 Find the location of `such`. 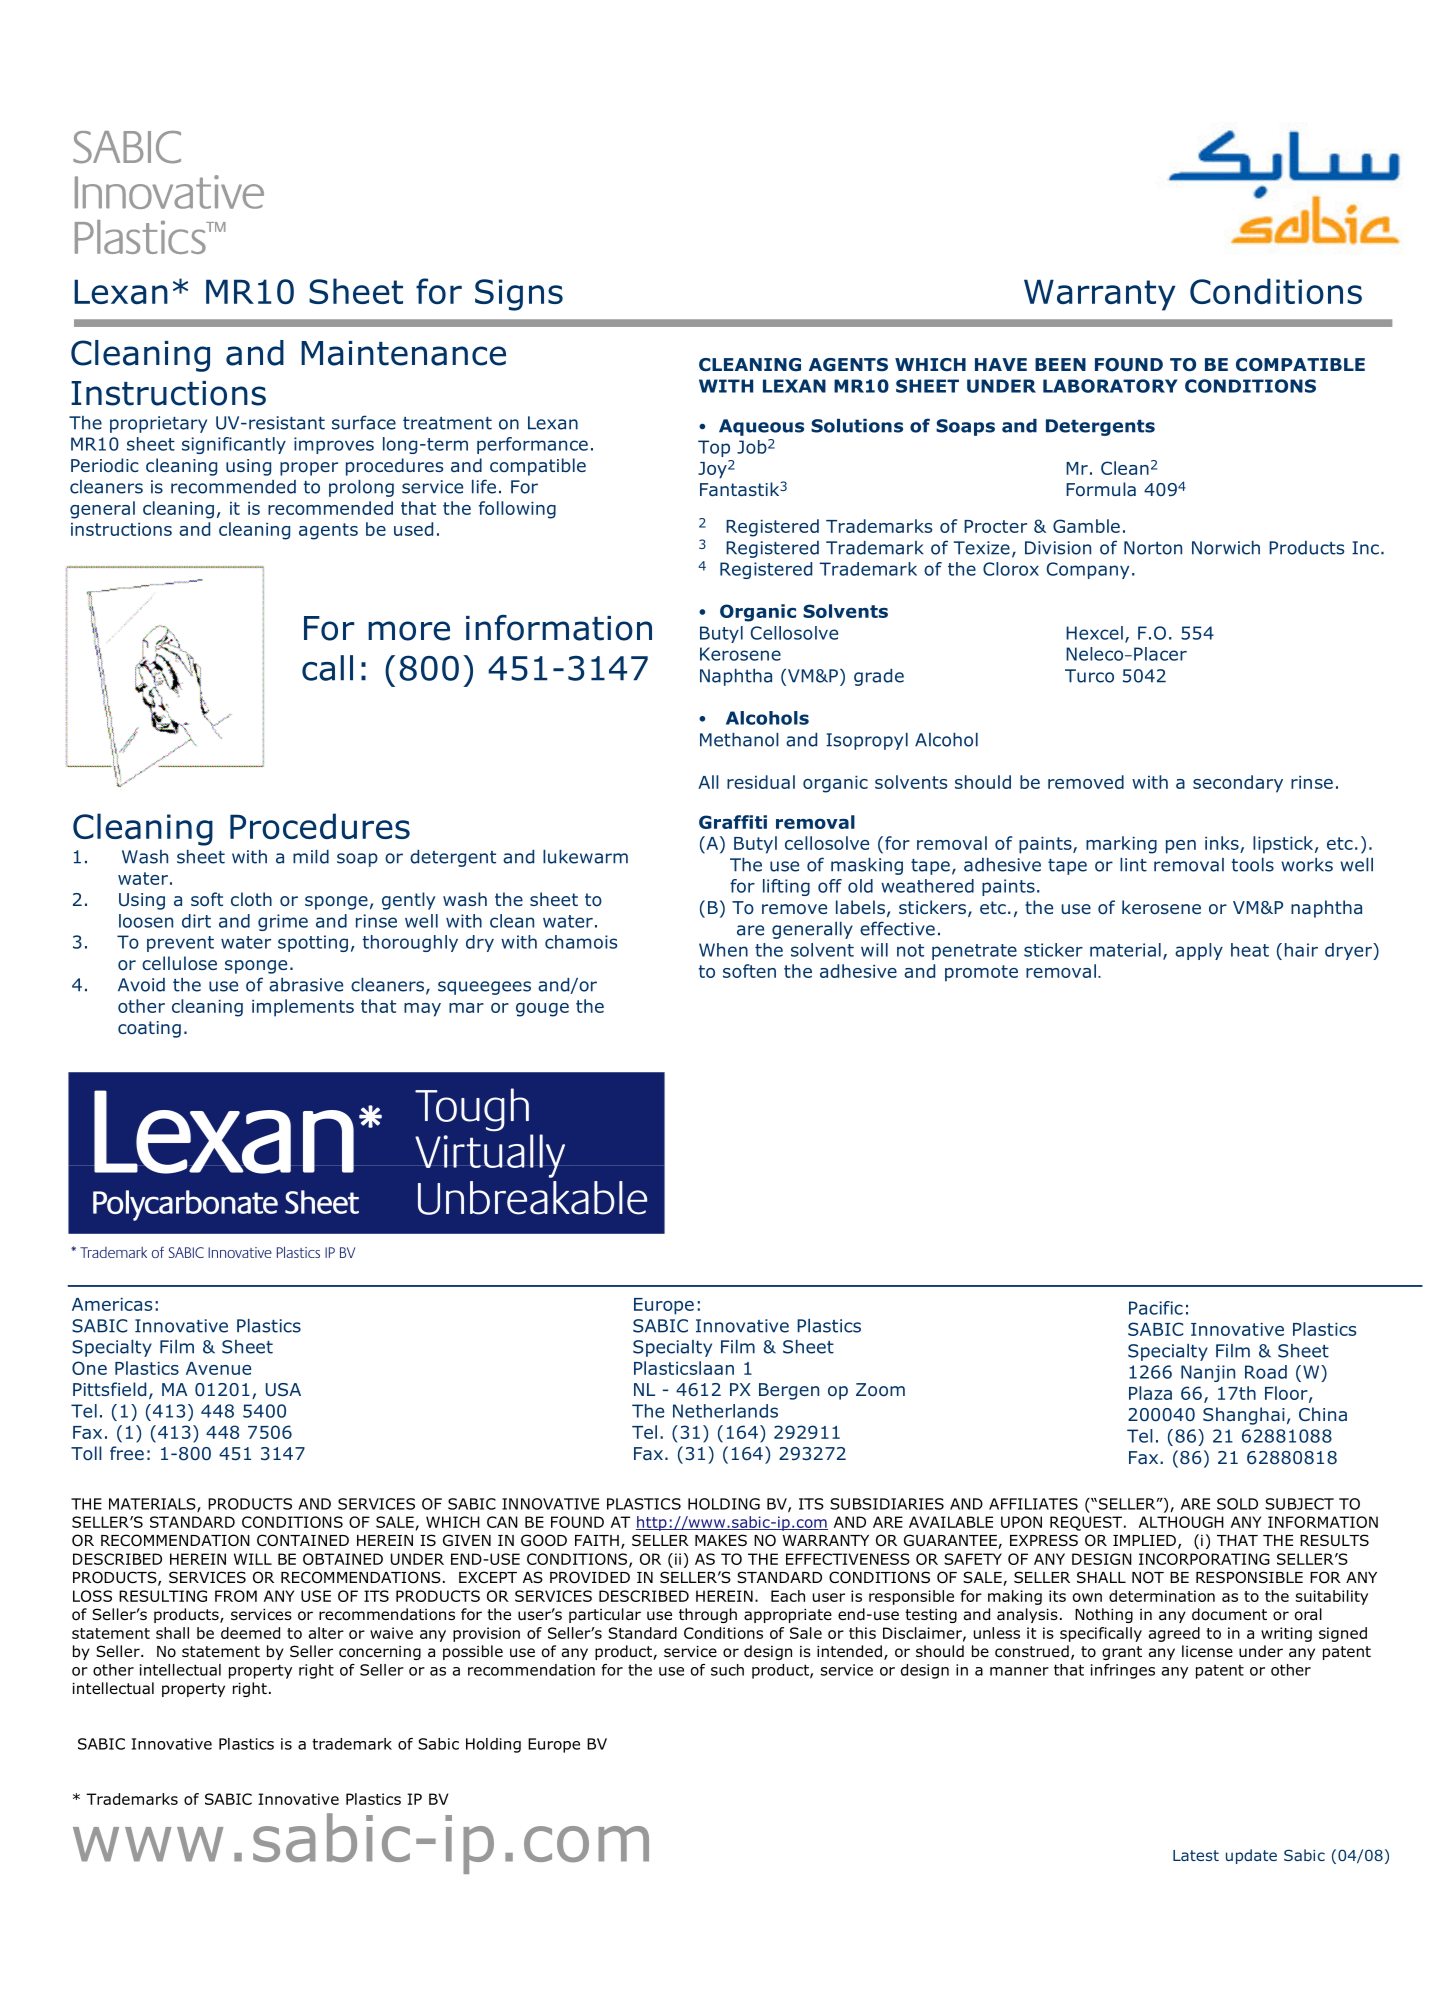

such is located at coordinates (727, 1670).
